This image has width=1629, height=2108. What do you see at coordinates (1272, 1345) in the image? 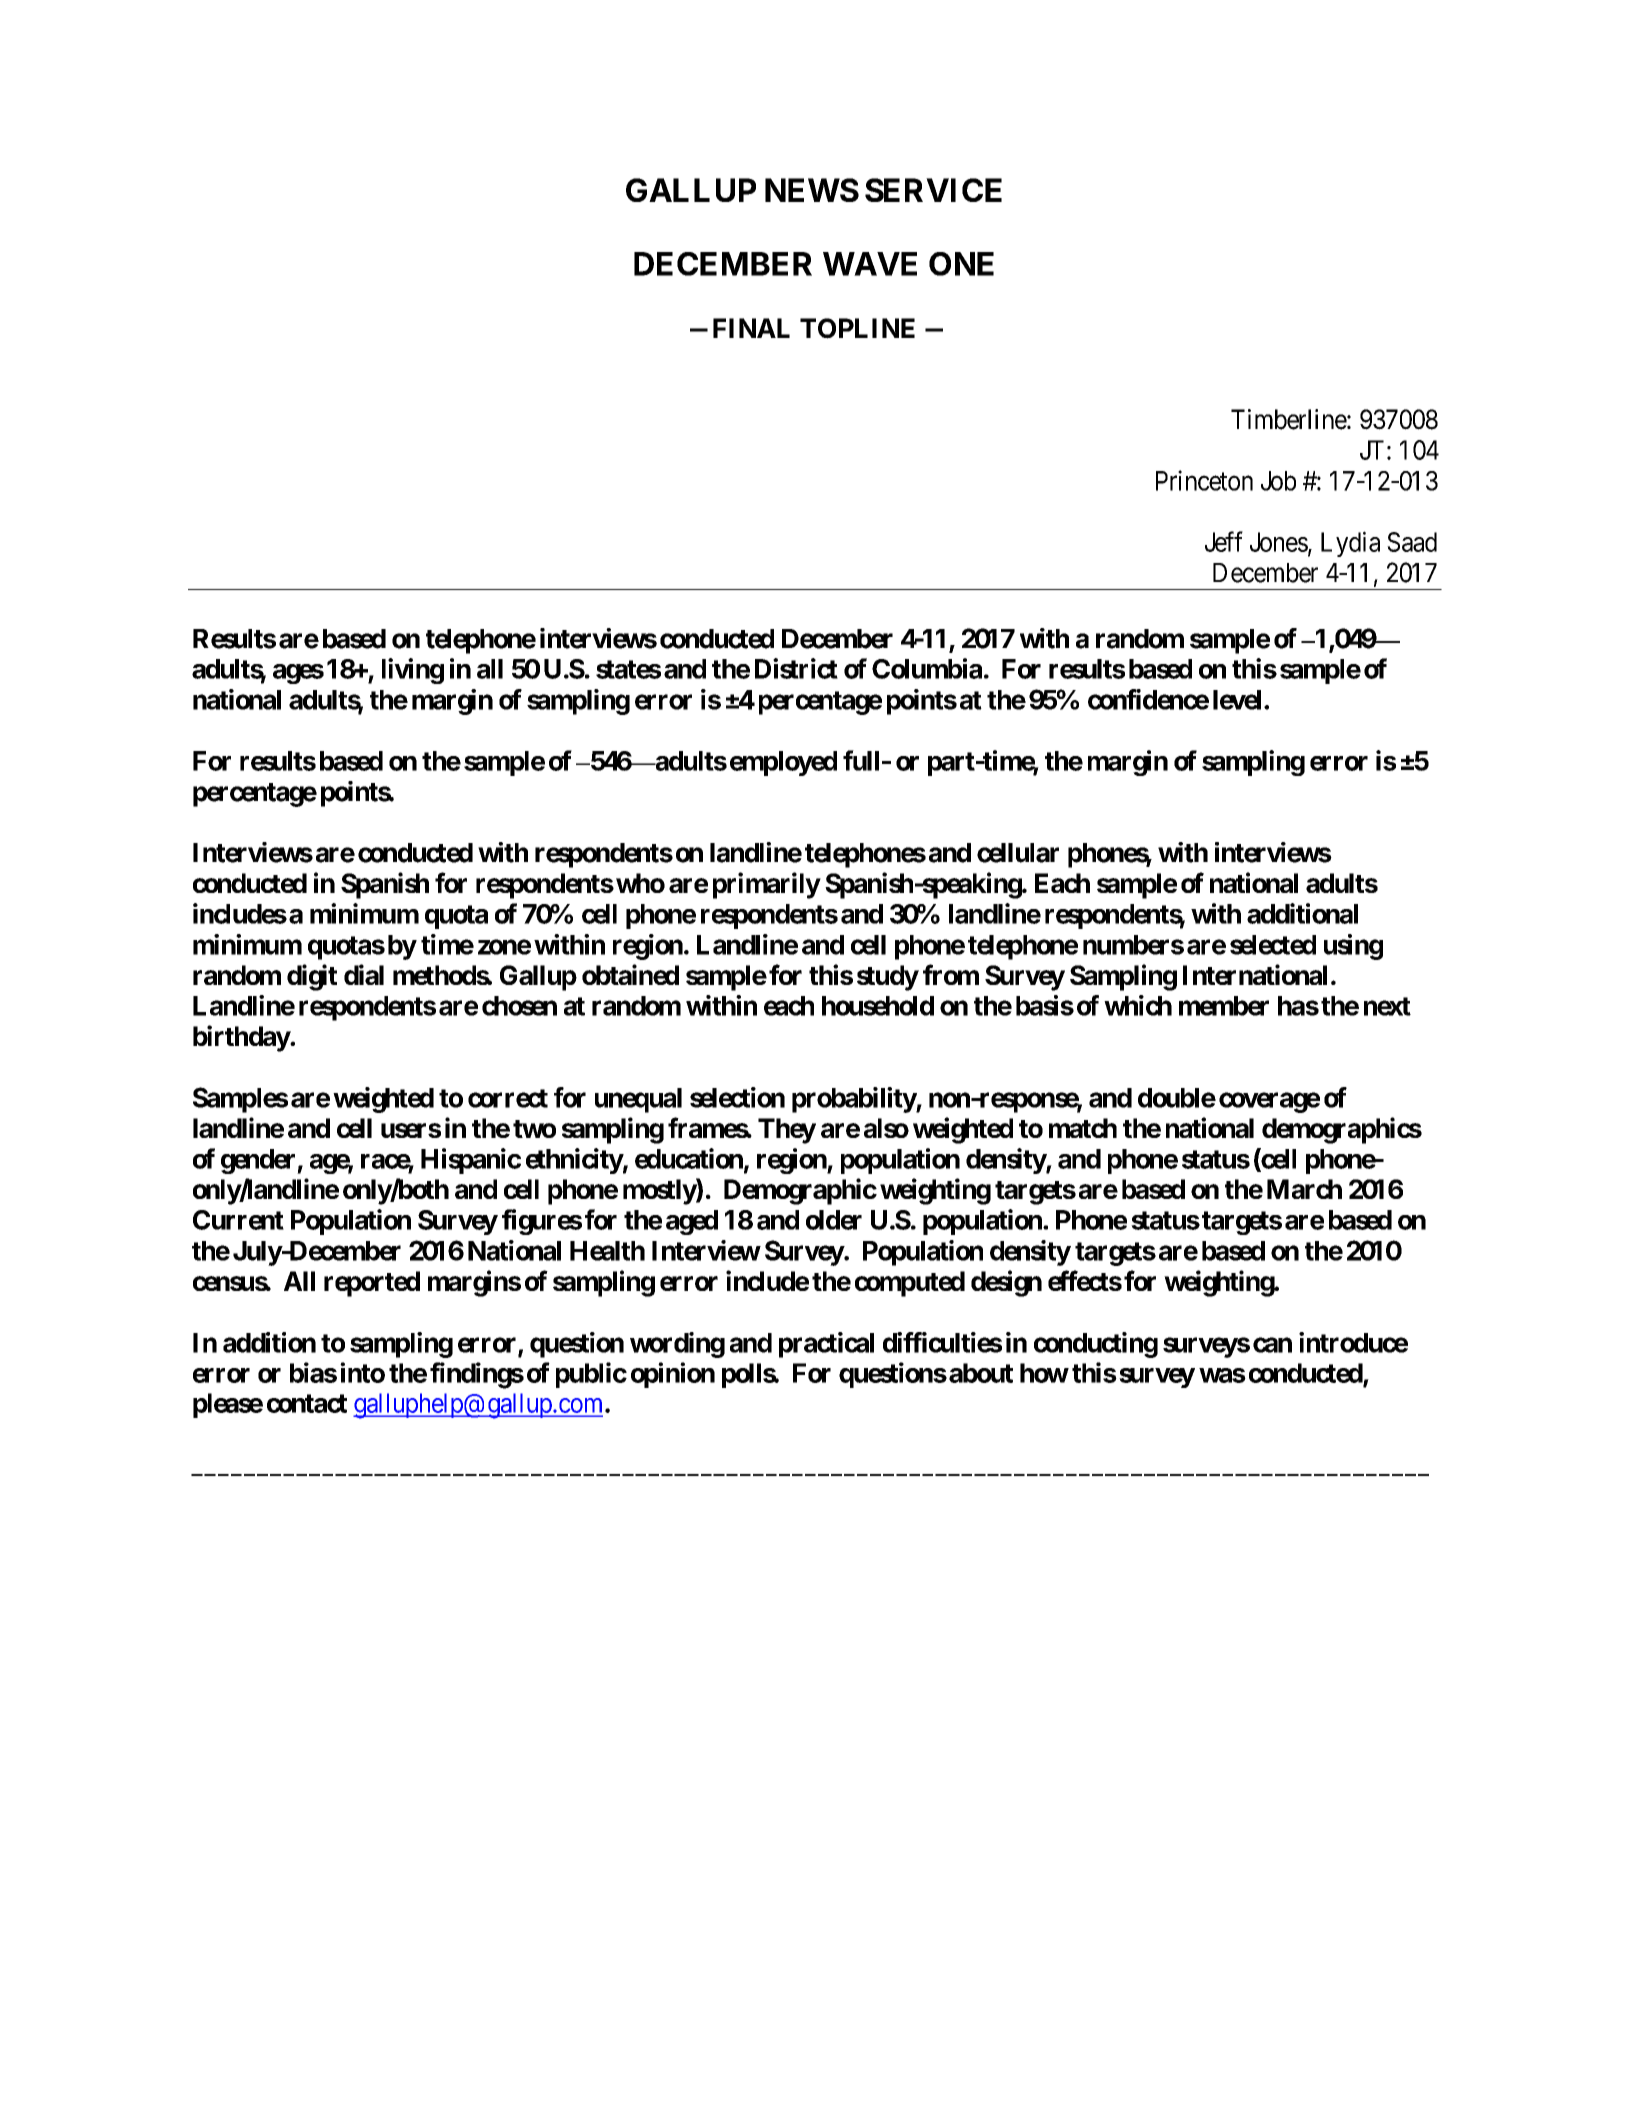
I see `can` at bounding box center [1272, 1345].
